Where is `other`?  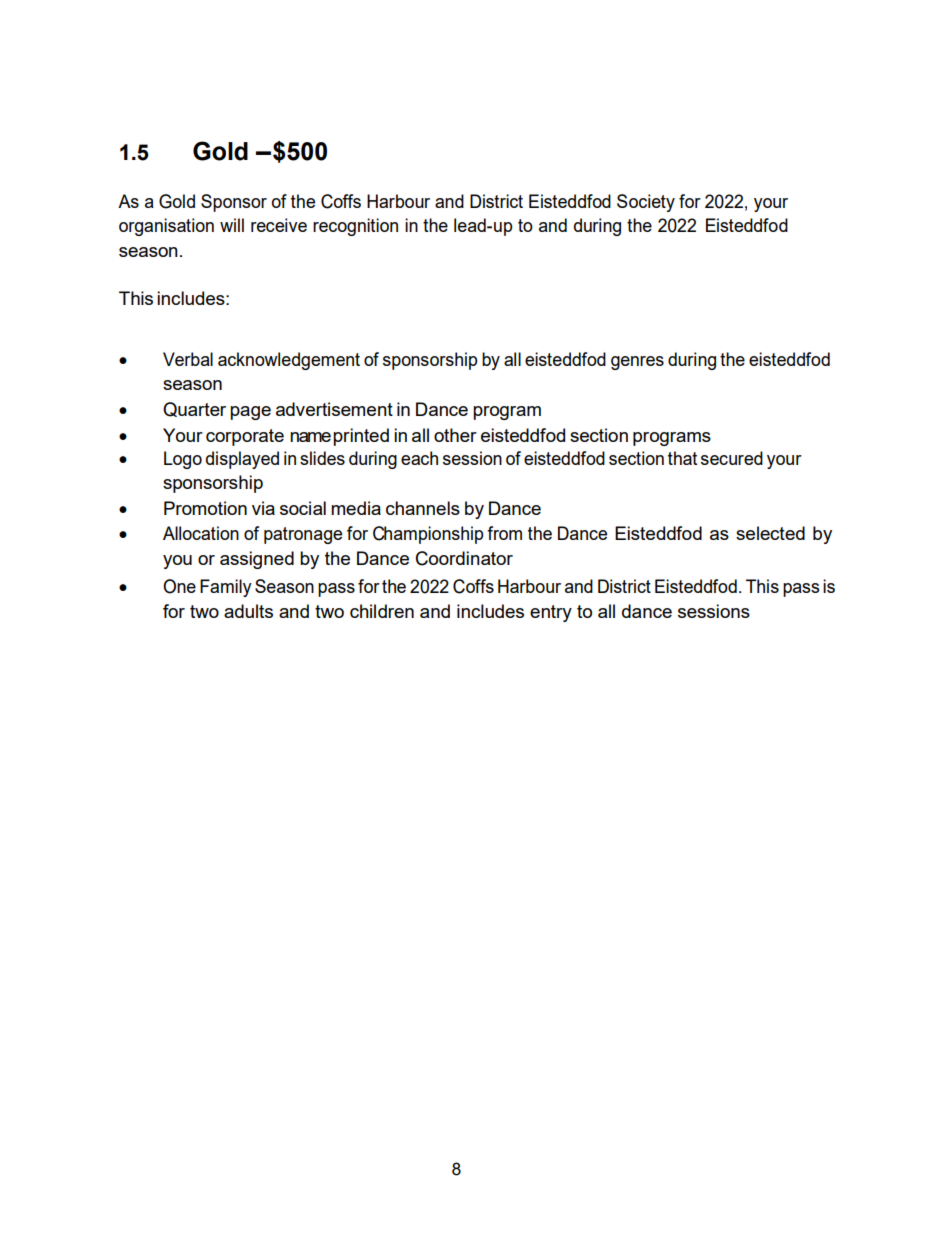 other is located at coordinates (455, 435).
